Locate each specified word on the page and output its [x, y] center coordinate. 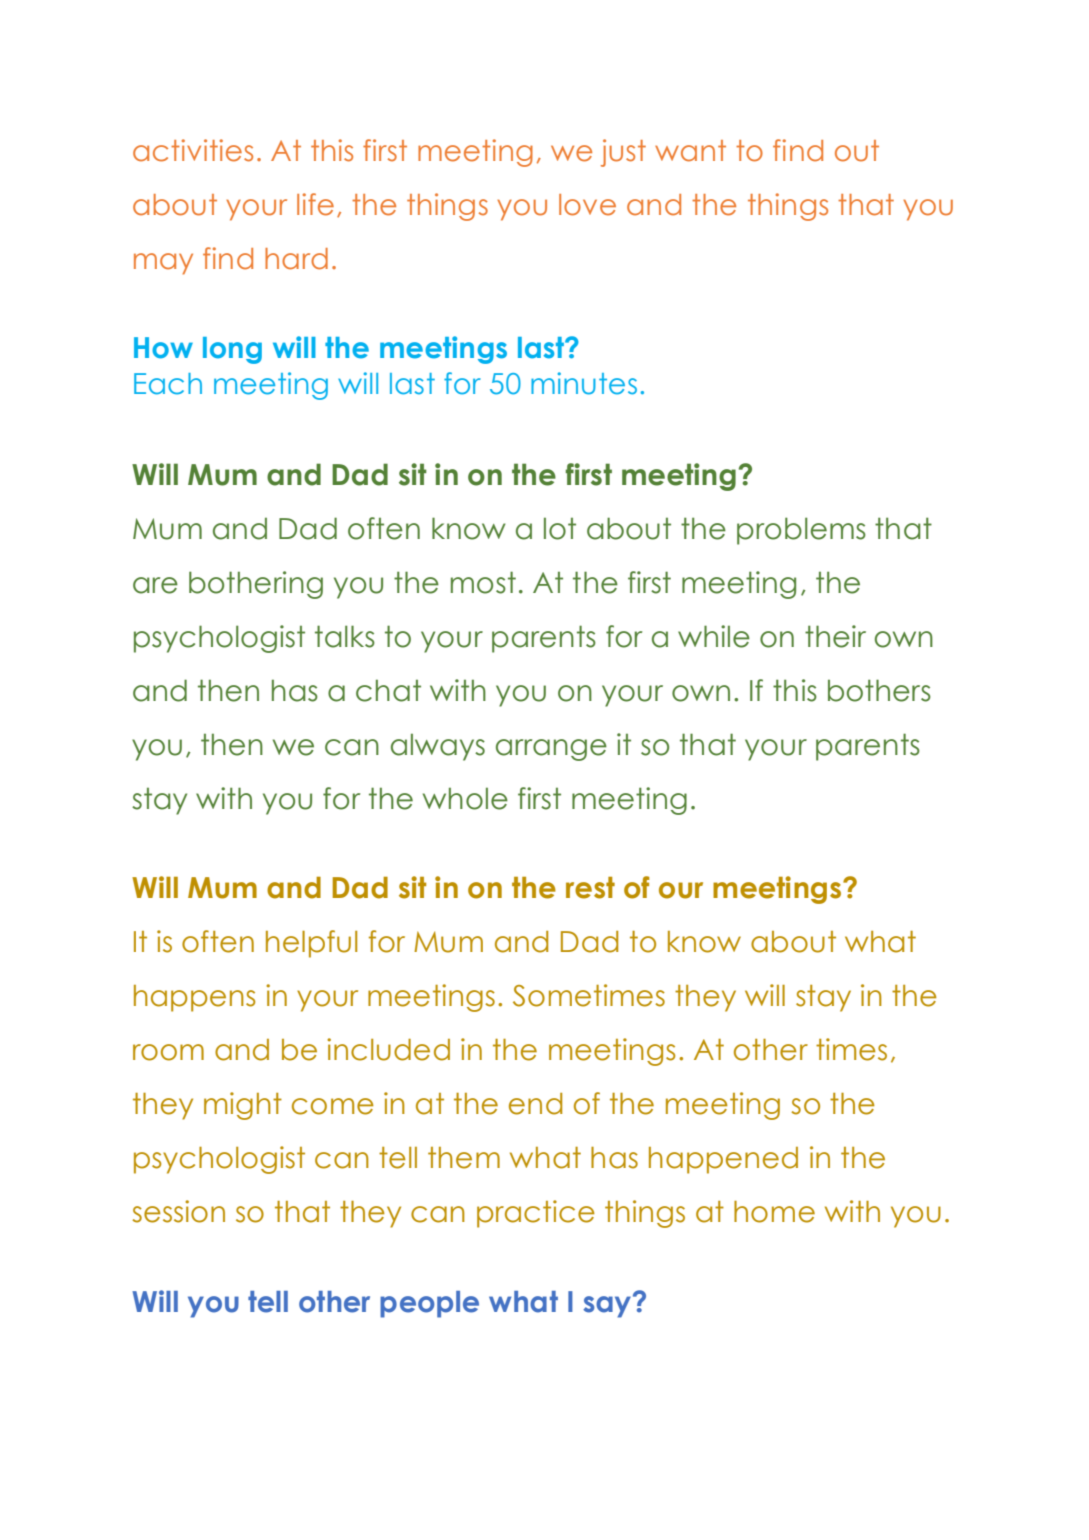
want [690, 151]
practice [536, 1214]
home [774, 1212]
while [714, 636]
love [587, 205]
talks [345, 636]
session [178, 1211]
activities [193, 150]
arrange [551, 750]
